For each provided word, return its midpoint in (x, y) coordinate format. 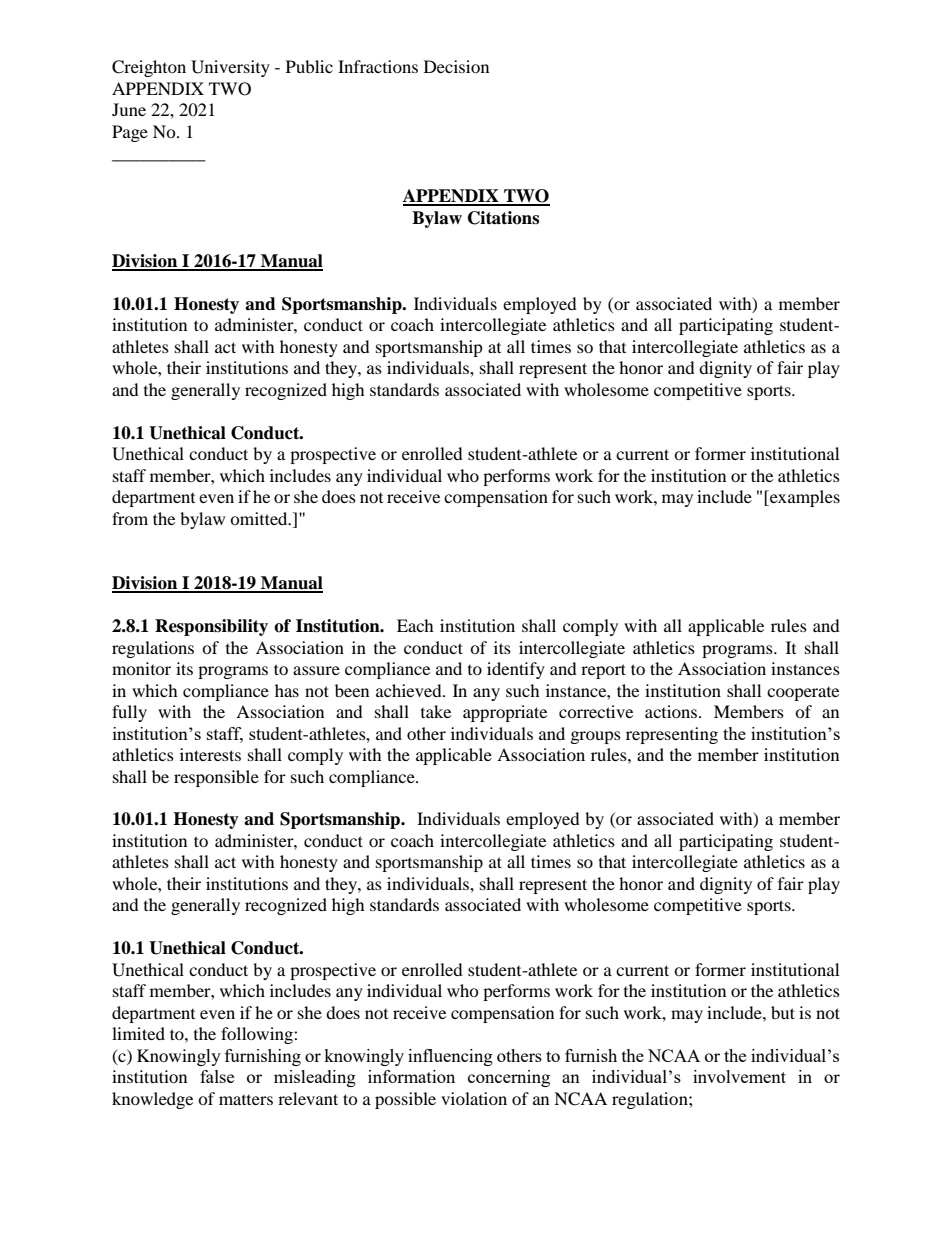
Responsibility (211, 627)
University (230, 68)
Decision (456, 66)
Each (415, 625)
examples (804, 498)
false (217, 1076)
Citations (503, 218)
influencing (450, 1057)
